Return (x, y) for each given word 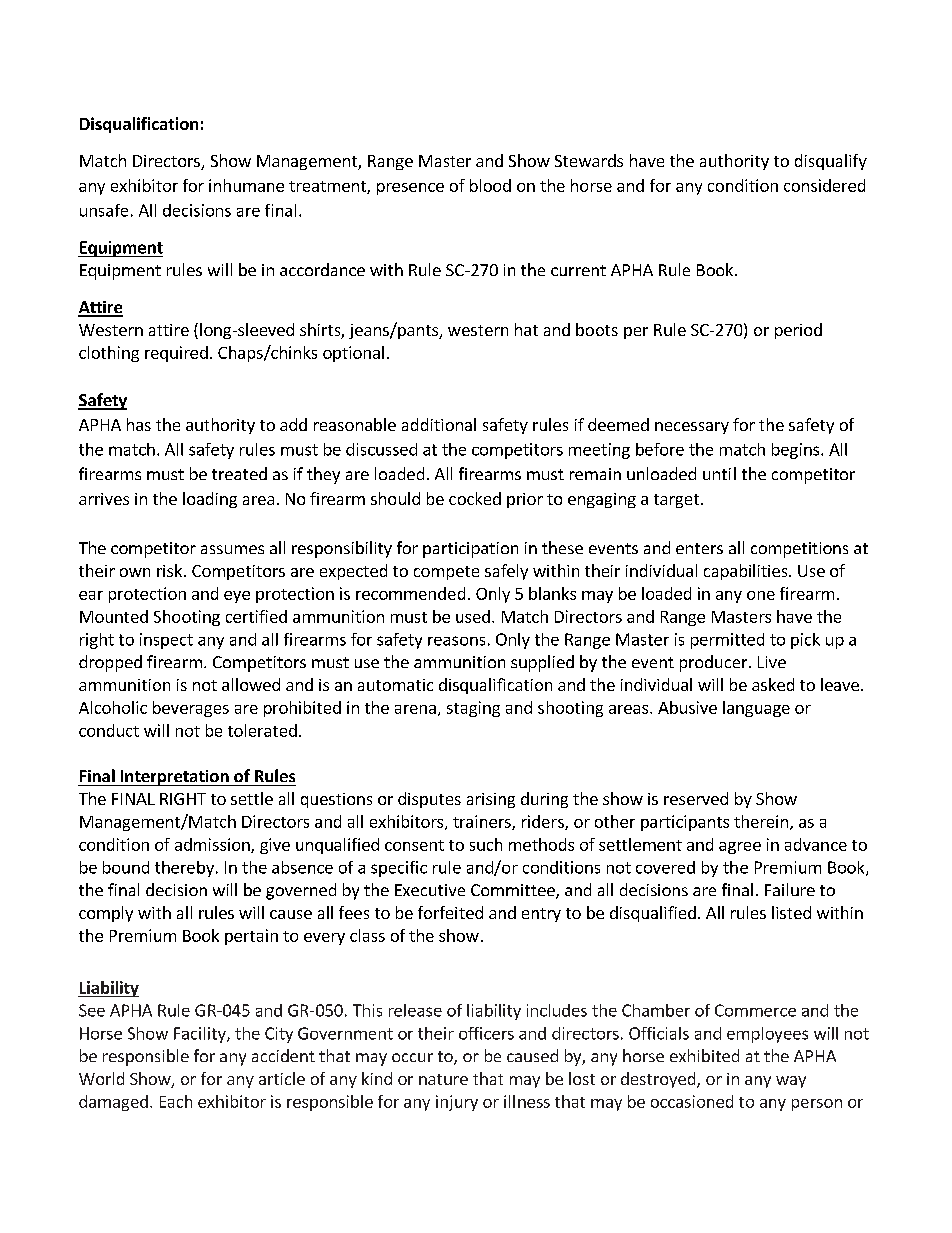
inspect (166, 641)
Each (176, 1101)
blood (490, 185)
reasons (456, 641)
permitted (727, 641)
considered (824, 185)
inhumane (246, 185)
